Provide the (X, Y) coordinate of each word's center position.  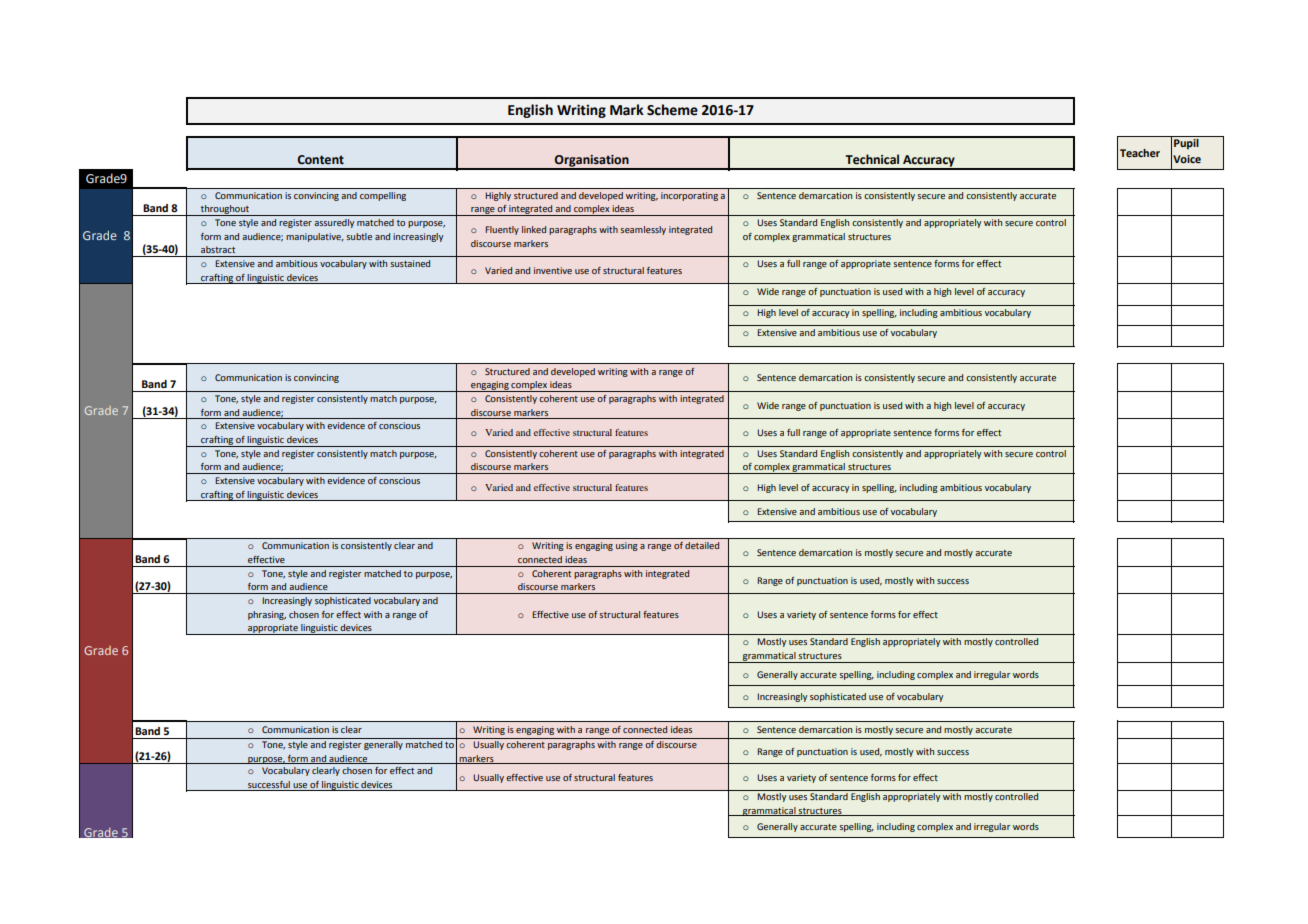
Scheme (672, 110)
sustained (410, 263)
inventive (553, 270)
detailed (702, 545)
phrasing (267, 615)
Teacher (1140, 153)
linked (534, 229)
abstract (218, 249)
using (627, 546)
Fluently (502, 230)
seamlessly (643, 230)
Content (320, 160)
